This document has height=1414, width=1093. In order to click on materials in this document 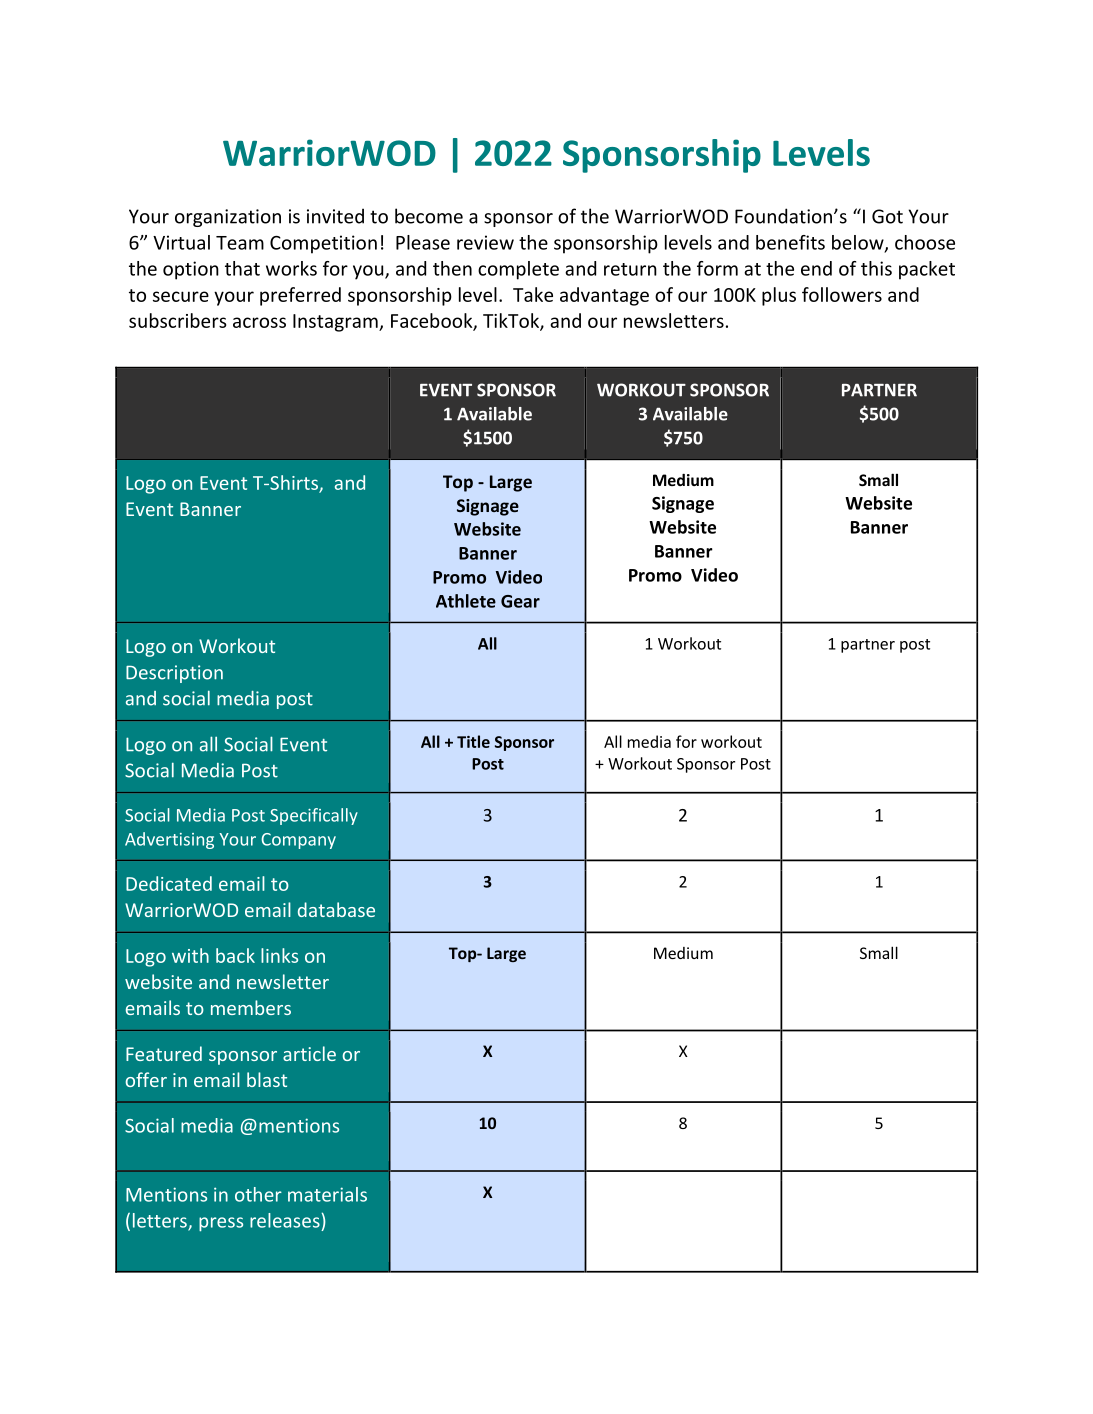, I will do `click(327, 1194)`.
